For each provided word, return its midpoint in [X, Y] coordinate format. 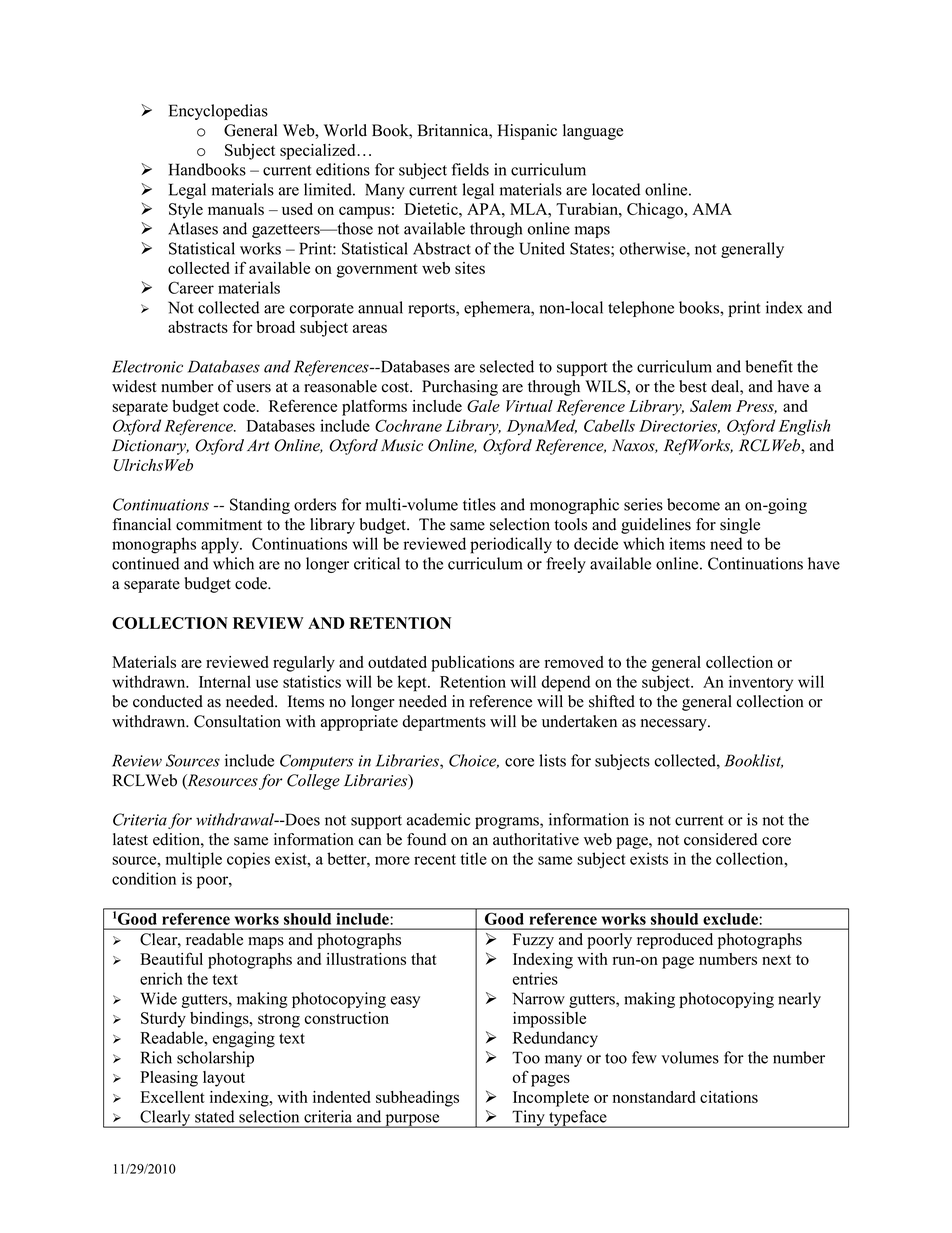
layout [224, 1079]
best [693, 386]
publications [472, 664]
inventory [761, 683]
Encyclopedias [218, 112]
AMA [712, 209]
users [253, 388]
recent [435, 859]
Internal [225, 681]
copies [248, 860]
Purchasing [460, 388]
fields [470, 169]
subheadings [417, 1099]
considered [720, 839]
